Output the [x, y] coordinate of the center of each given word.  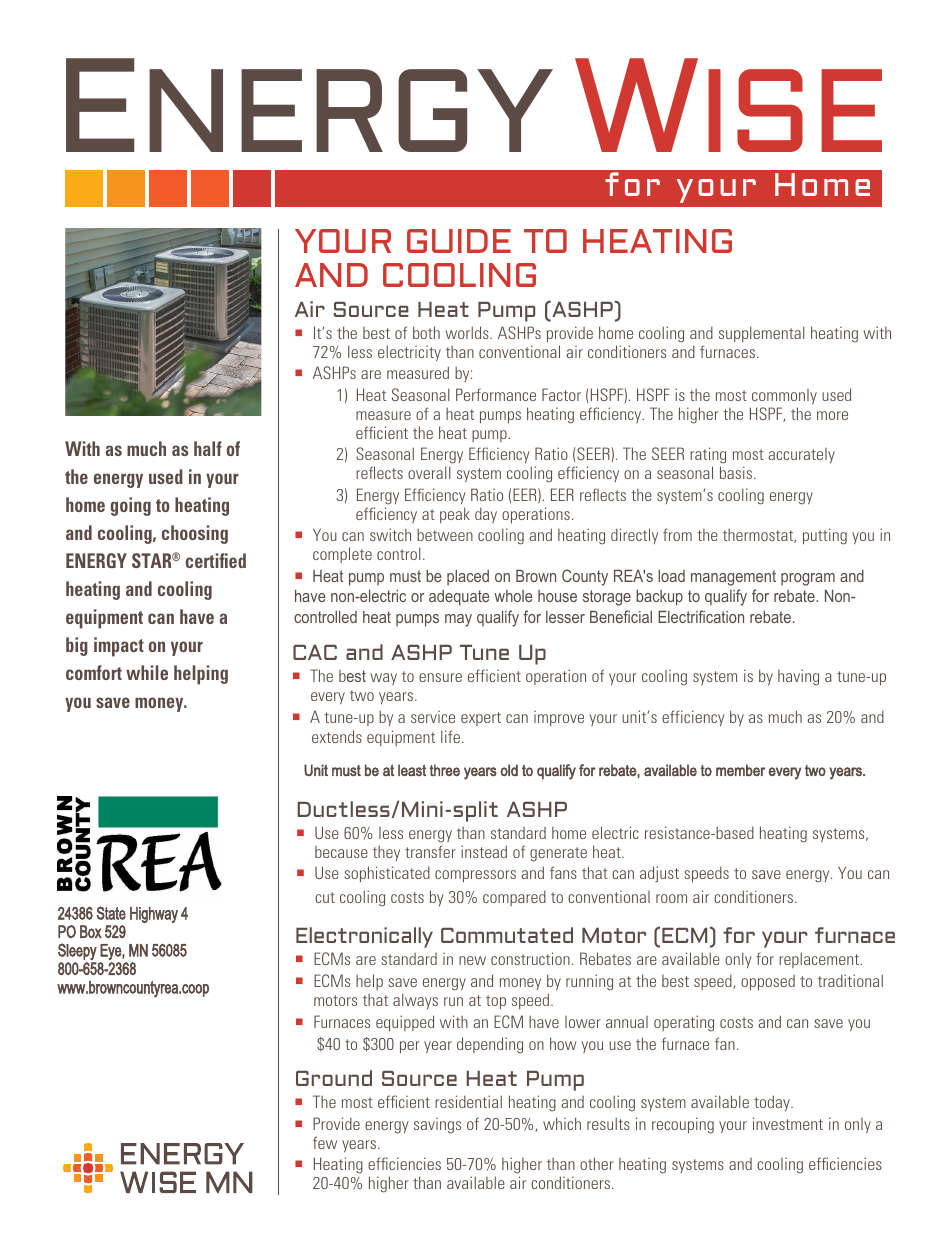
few [325, 1142]
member [740, 770]
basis [736, 472]
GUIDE [459, 241]
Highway [154, 915]
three [445, 770]
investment [788, 1123]
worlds [468, 332]
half [208, 448]
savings [437, 1126]
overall [429, 472]
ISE [795, 110]
